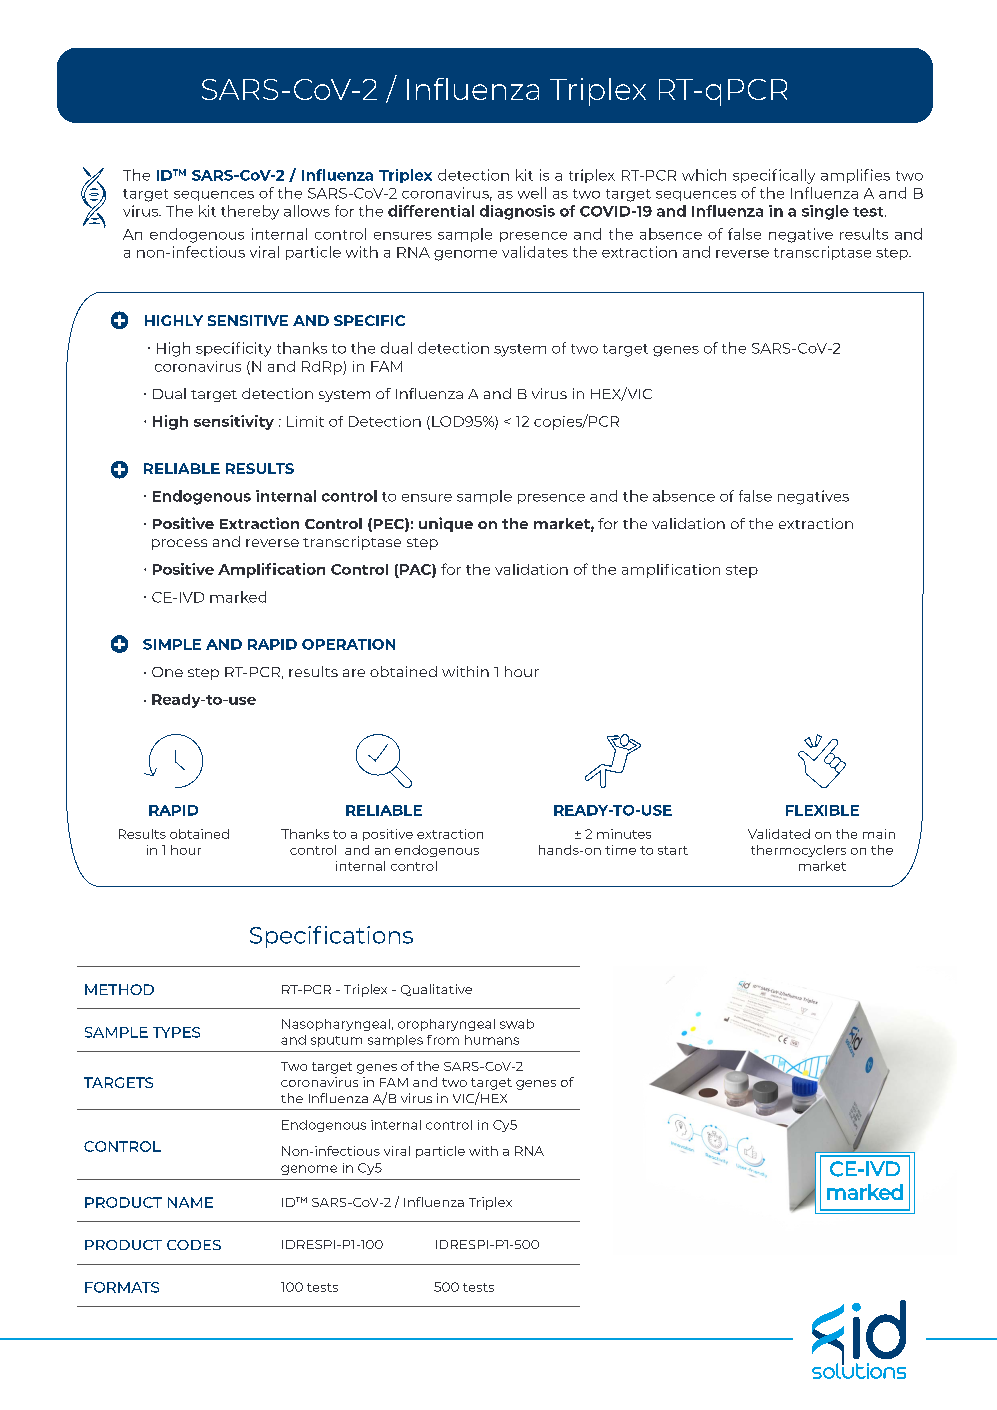 This screenshot has width=997, height=1410. Describe the element at coordinates (167, 672) in the screenshot. I see `One` at that location.
